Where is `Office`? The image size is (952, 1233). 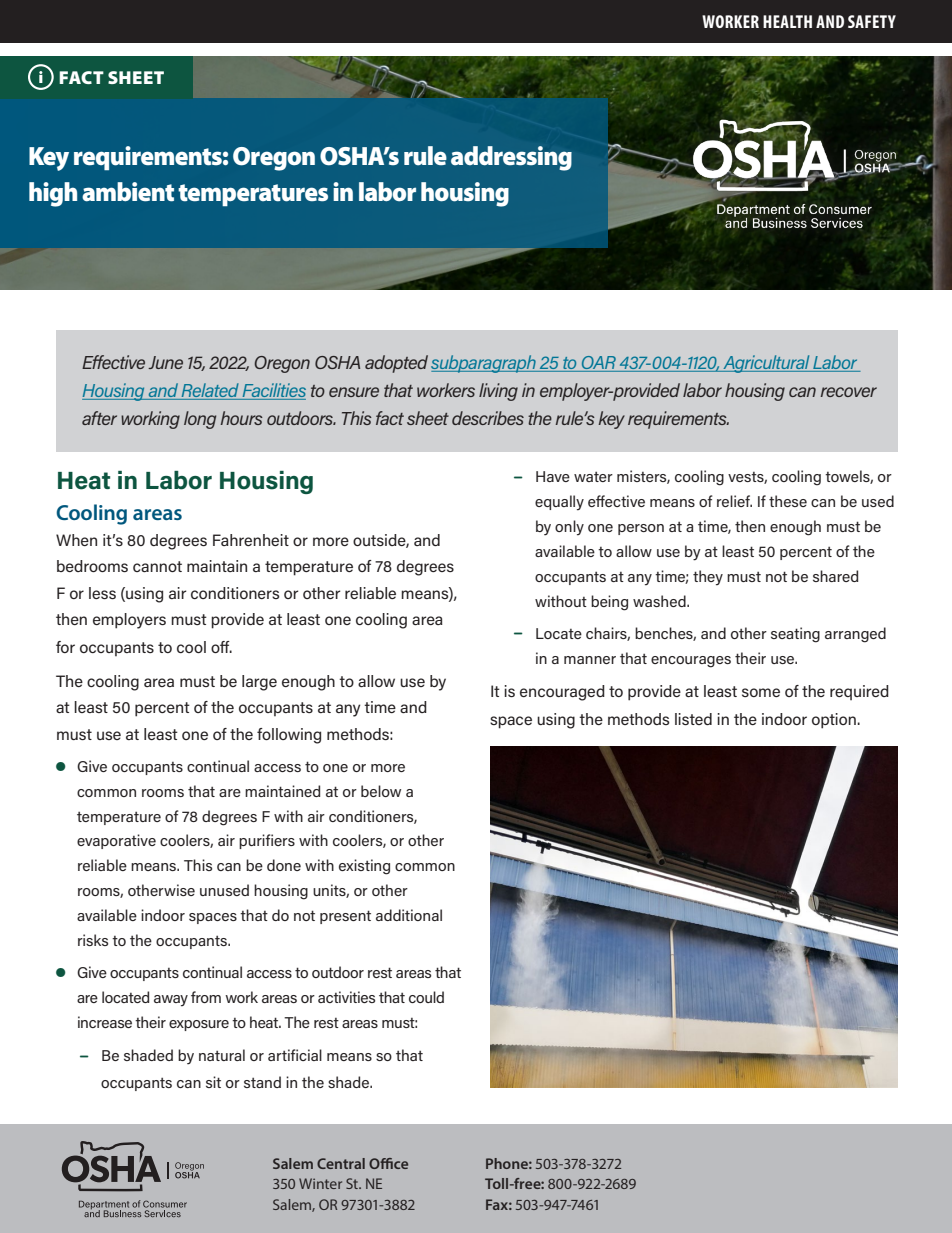 Office is located at coordinates (388, 1163).
